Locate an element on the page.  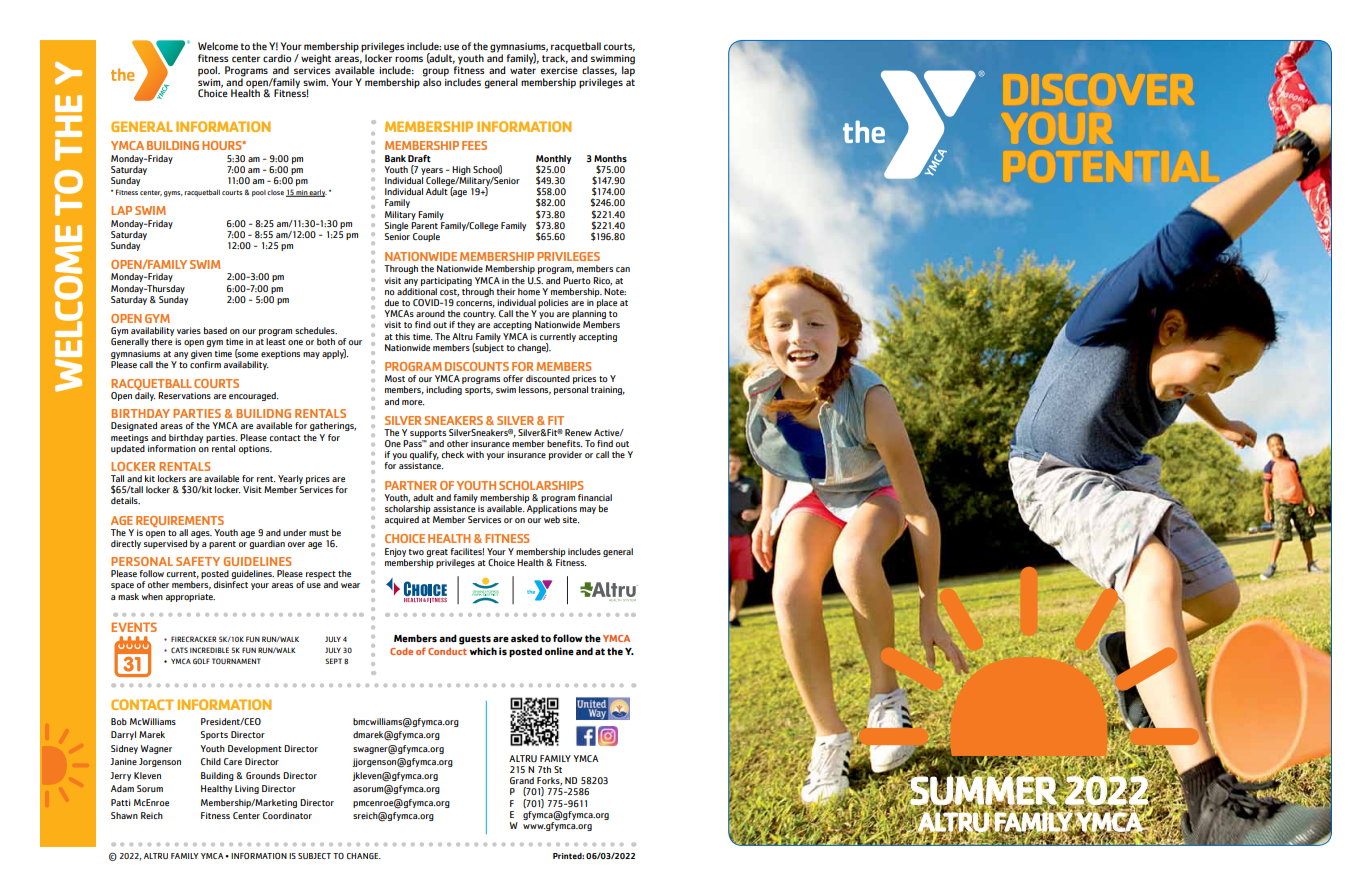
due is located at coordinates (392, 302).
